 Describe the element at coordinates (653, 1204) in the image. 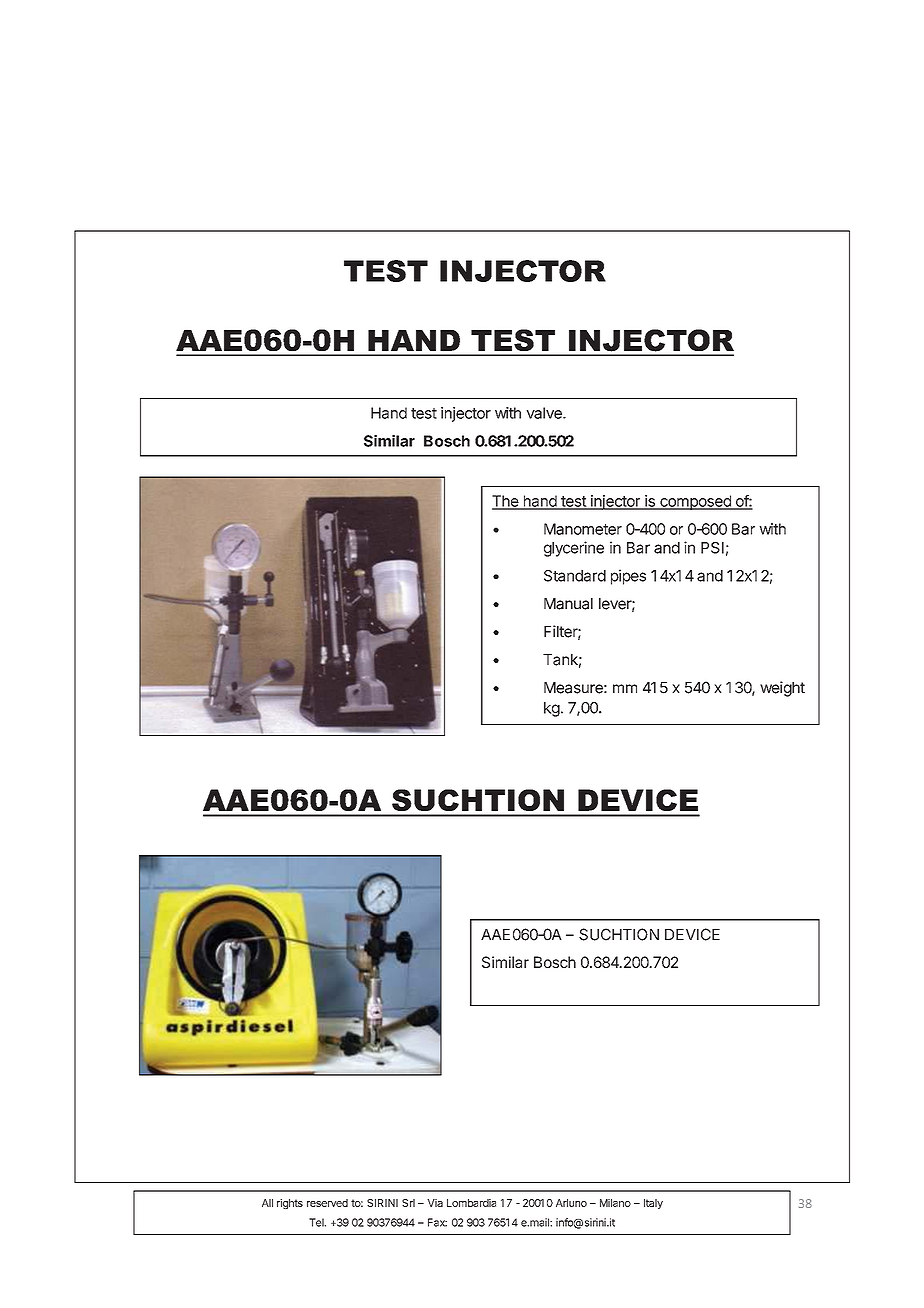

I see `Italy` at that location.
